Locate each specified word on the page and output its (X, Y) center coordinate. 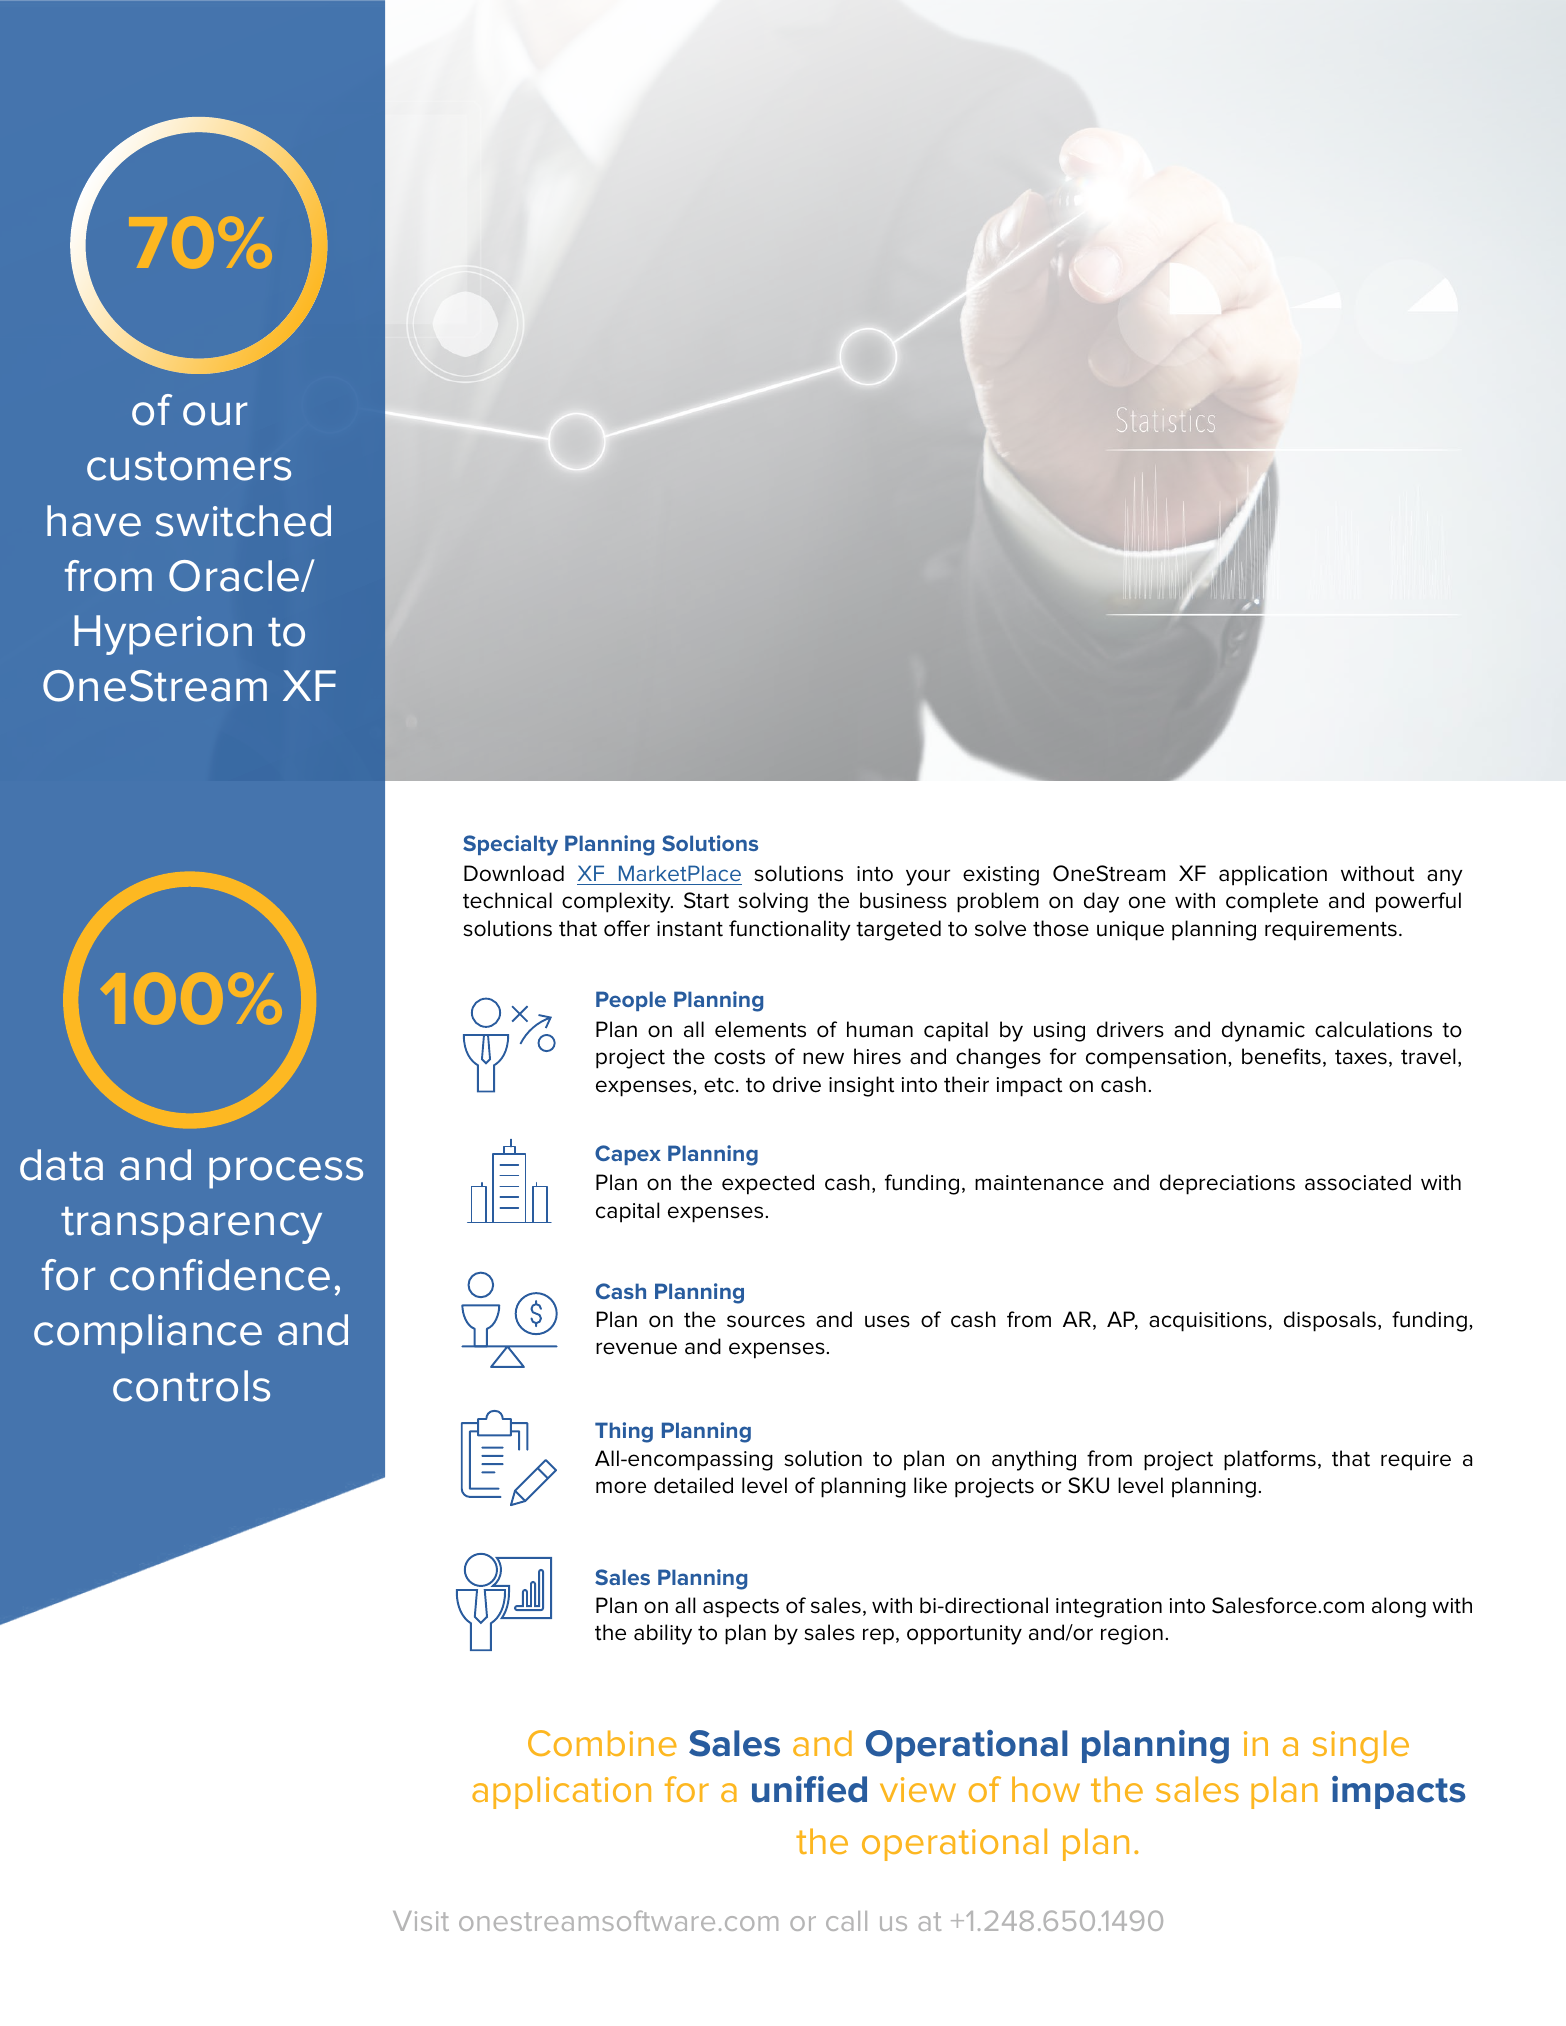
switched (243, 521)
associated (1358, 1182)
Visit (421, 1921)
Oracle (235, 576)
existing (1001, 876)
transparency (191, 1225)
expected (768, 1184)
